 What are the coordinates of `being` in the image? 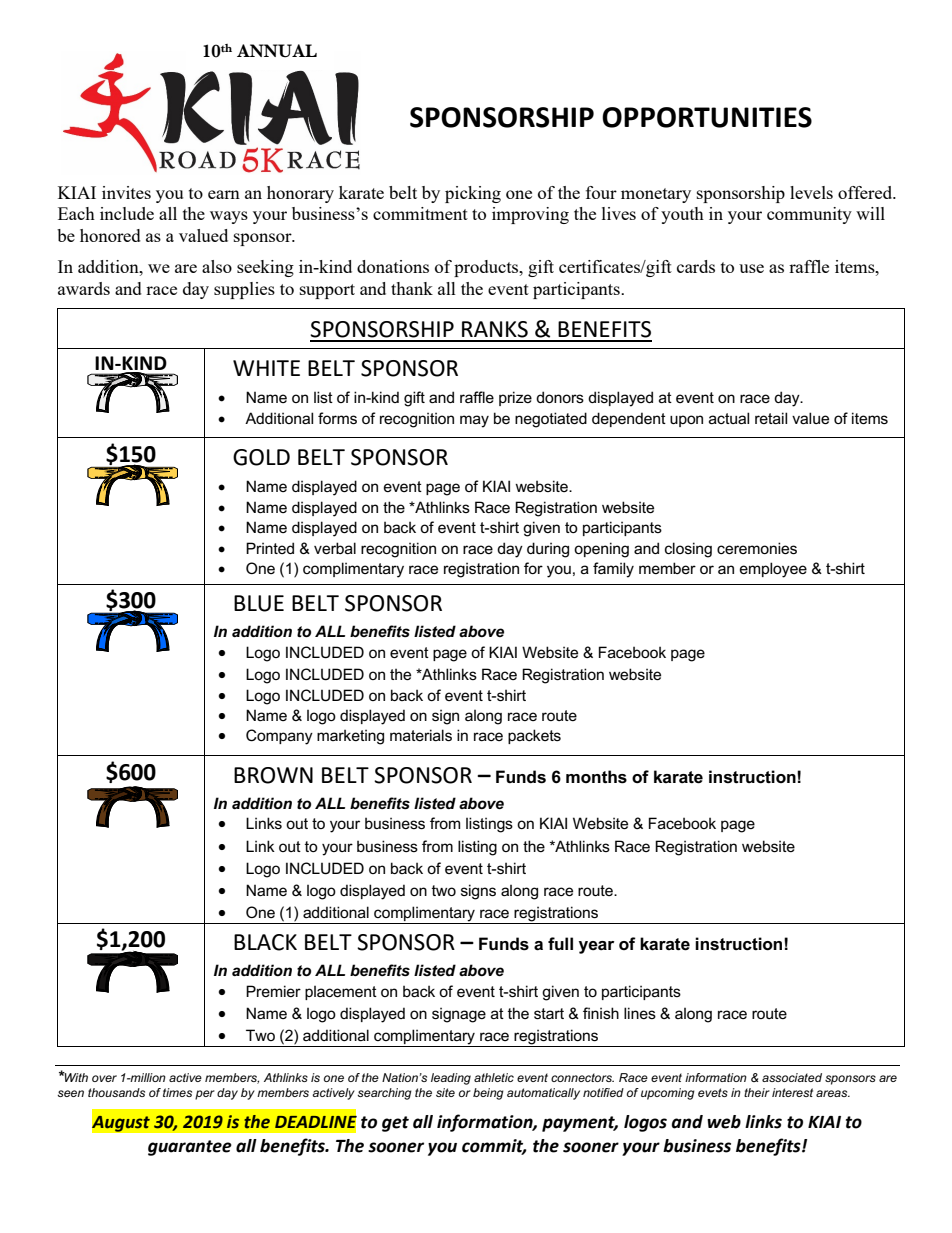 It's located at (488, 1094).
